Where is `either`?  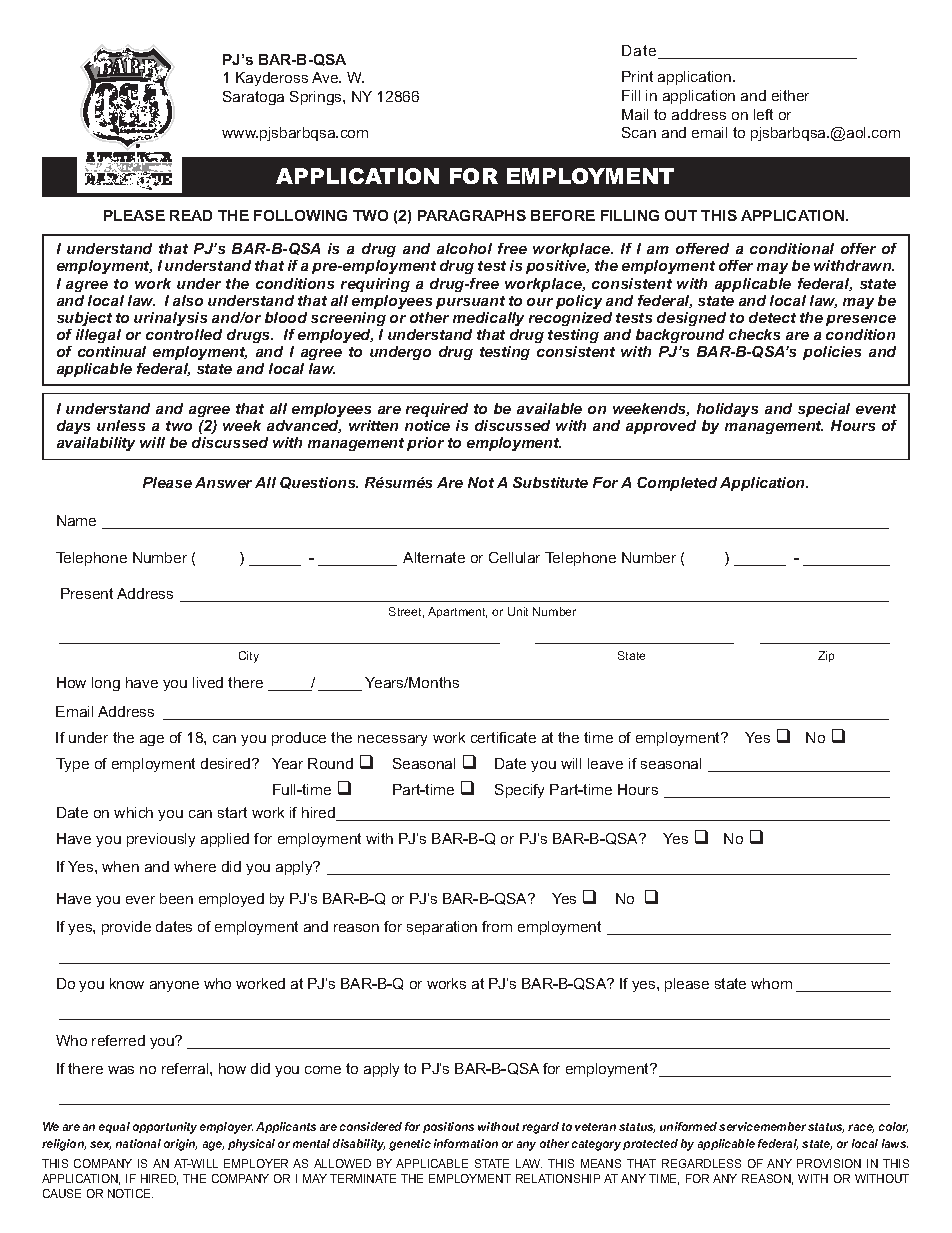
either is located at coordinates (790, 95).
